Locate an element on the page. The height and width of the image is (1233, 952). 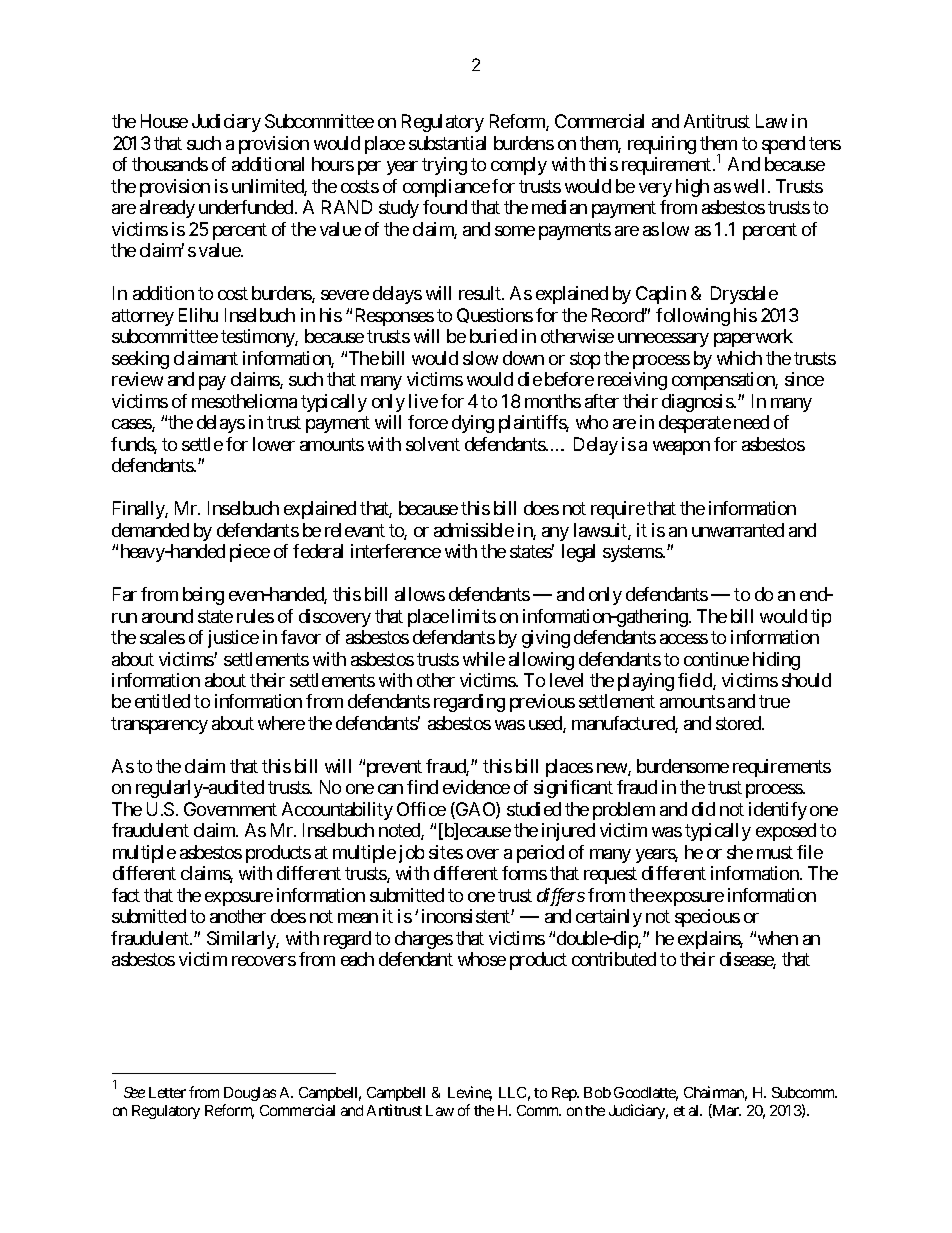
thousands is located at coordinates (170, 164).
